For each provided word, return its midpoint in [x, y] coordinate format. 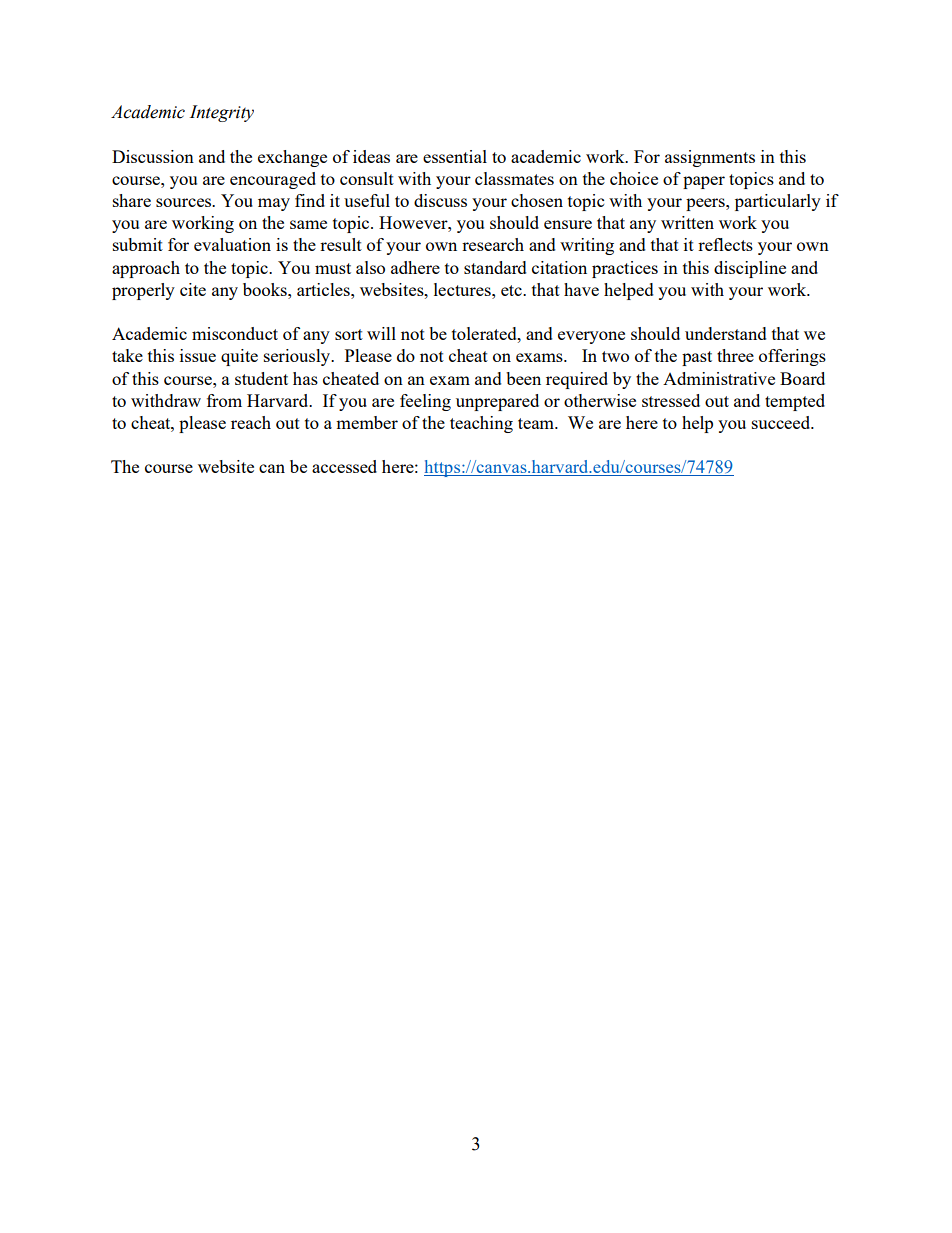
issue [198, 355]
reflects [725, 244]
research [493, 244]
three [735, 355]
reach [251, 422]
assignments [710, 158]
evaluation [232, 244]
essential [455, 156]
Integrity [222, 113]
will [381, 333]
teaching [481, 424]
